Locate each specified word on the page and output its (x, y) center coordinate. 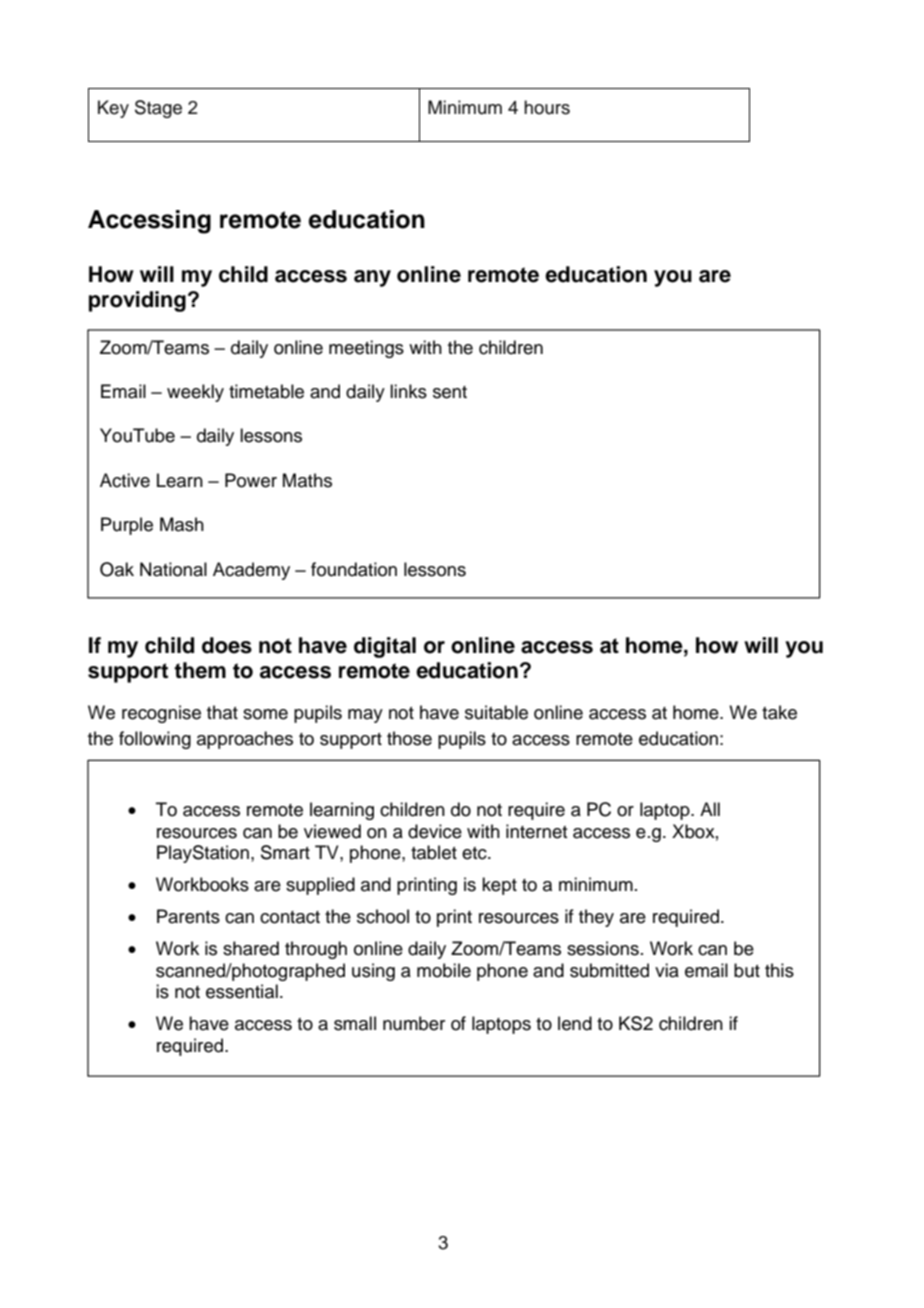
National (173, 569)
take (779, 712)
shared (251, 948)
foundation (354, 569)
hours (547, 107)
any (372, 278)
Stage (158, 109)
